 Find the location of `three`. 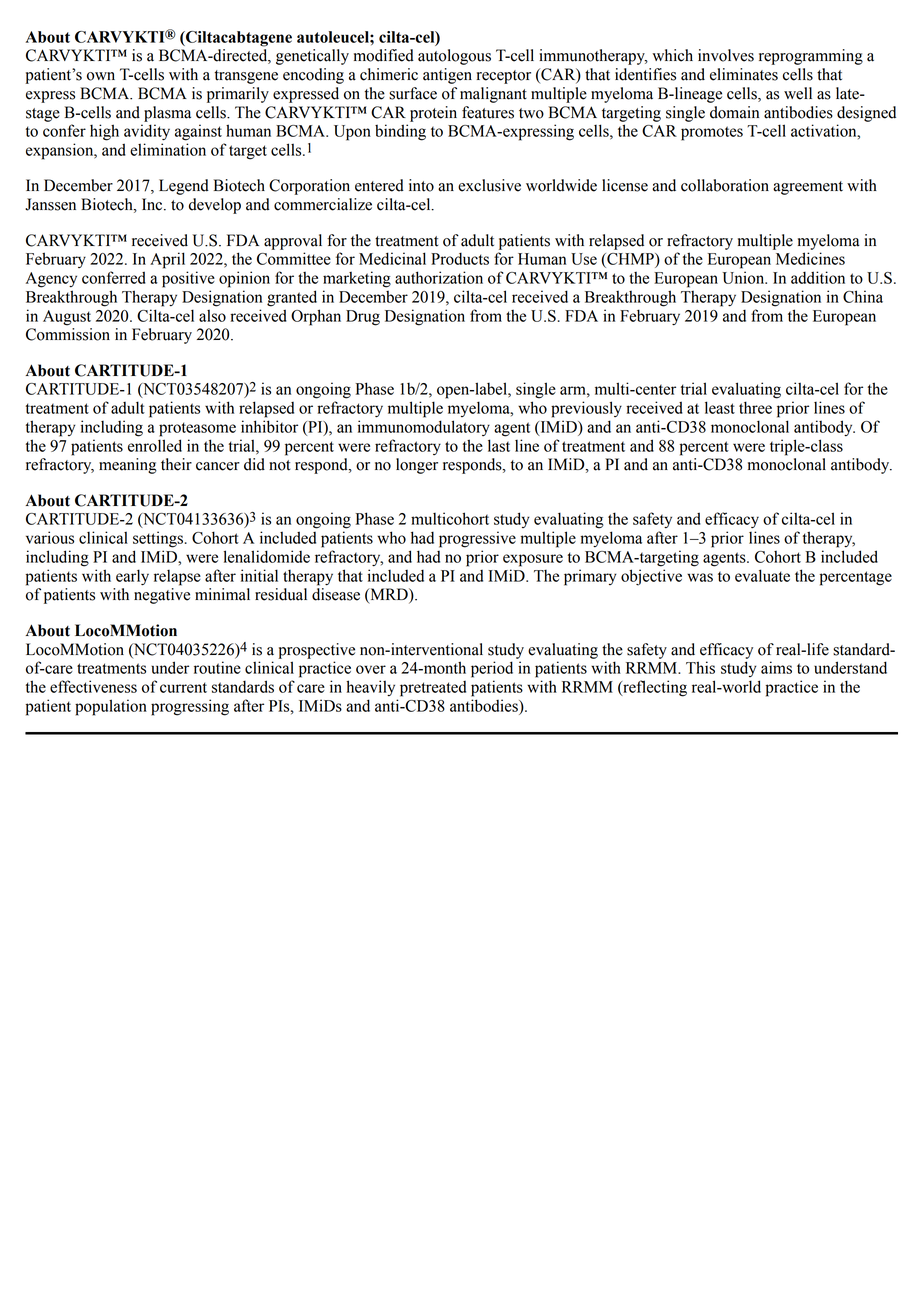

three is located at coordinates (755, 407).
